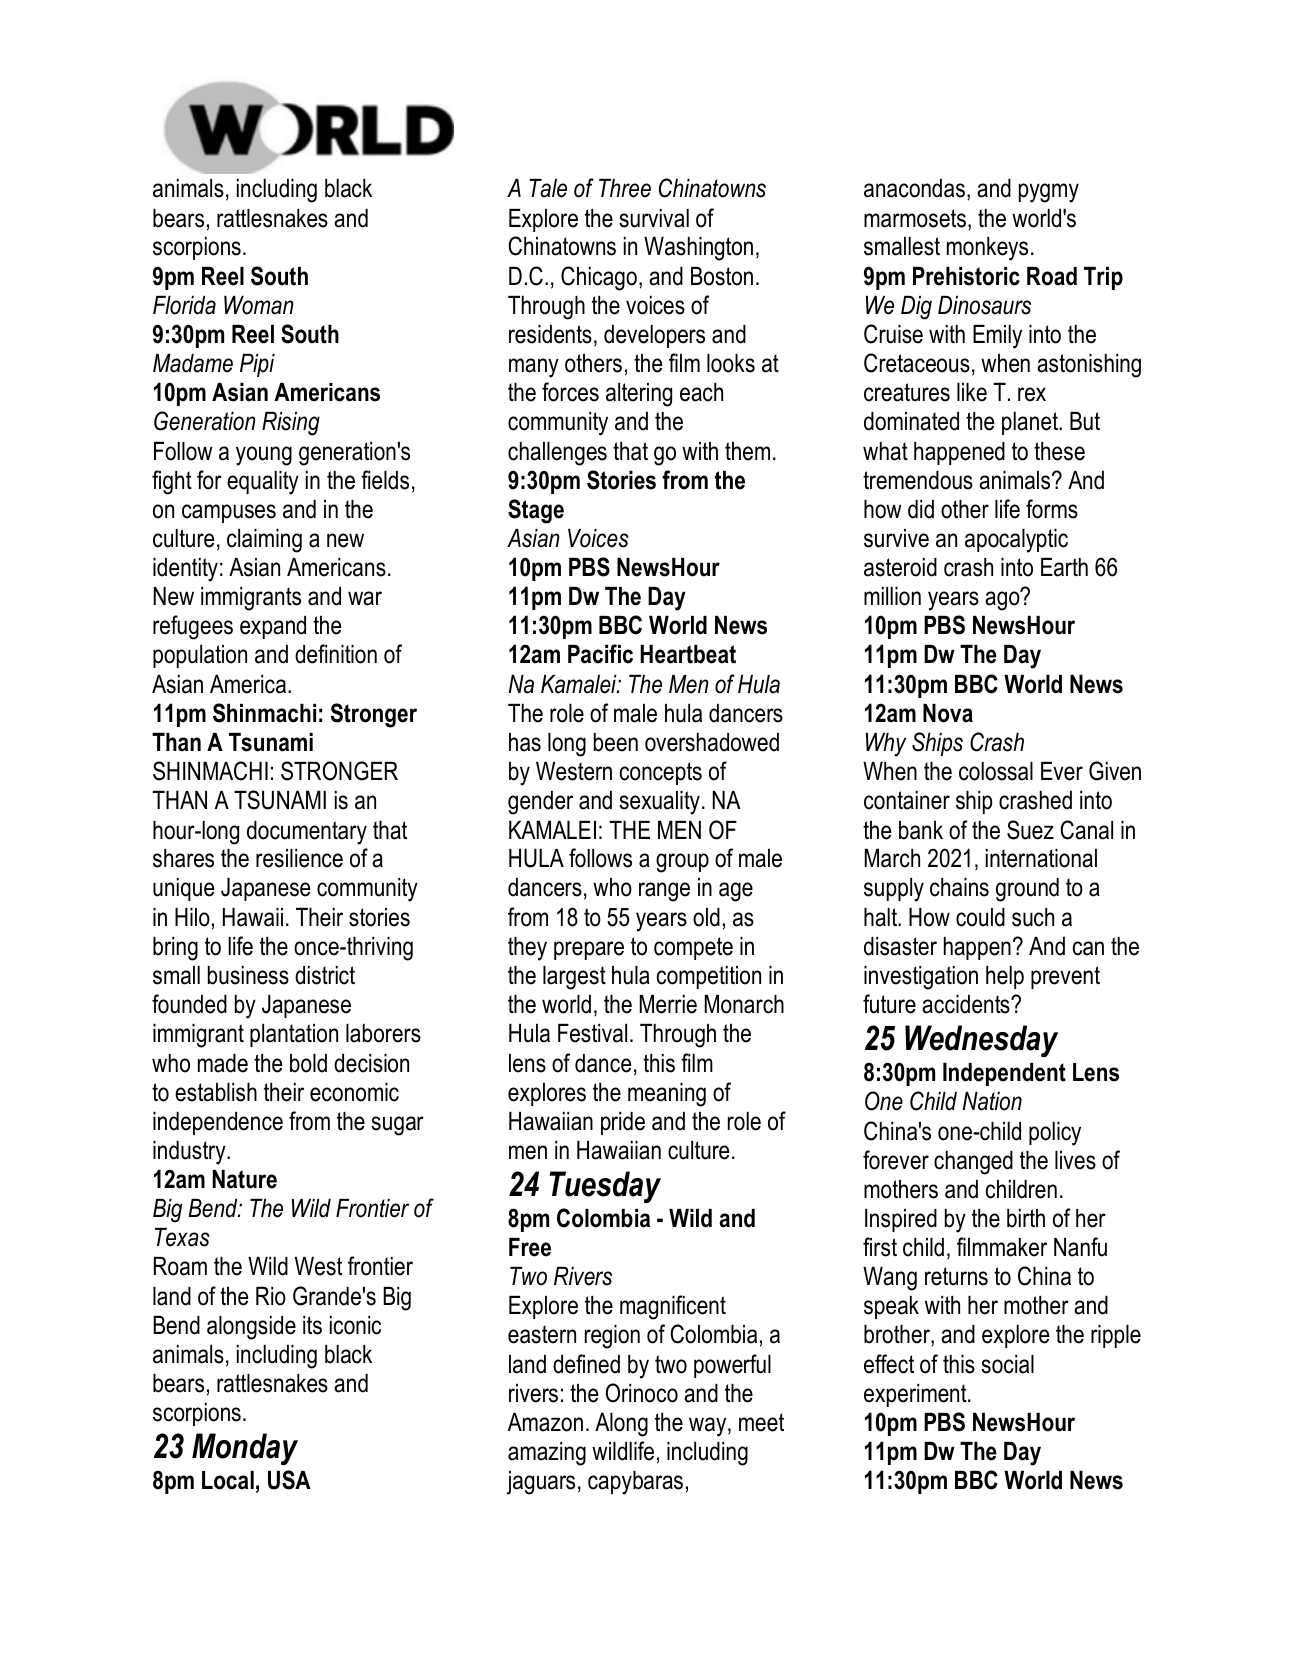  Describe the element at coordinates (294, 1035) in the screenshot. I see `plantation` at that location.
